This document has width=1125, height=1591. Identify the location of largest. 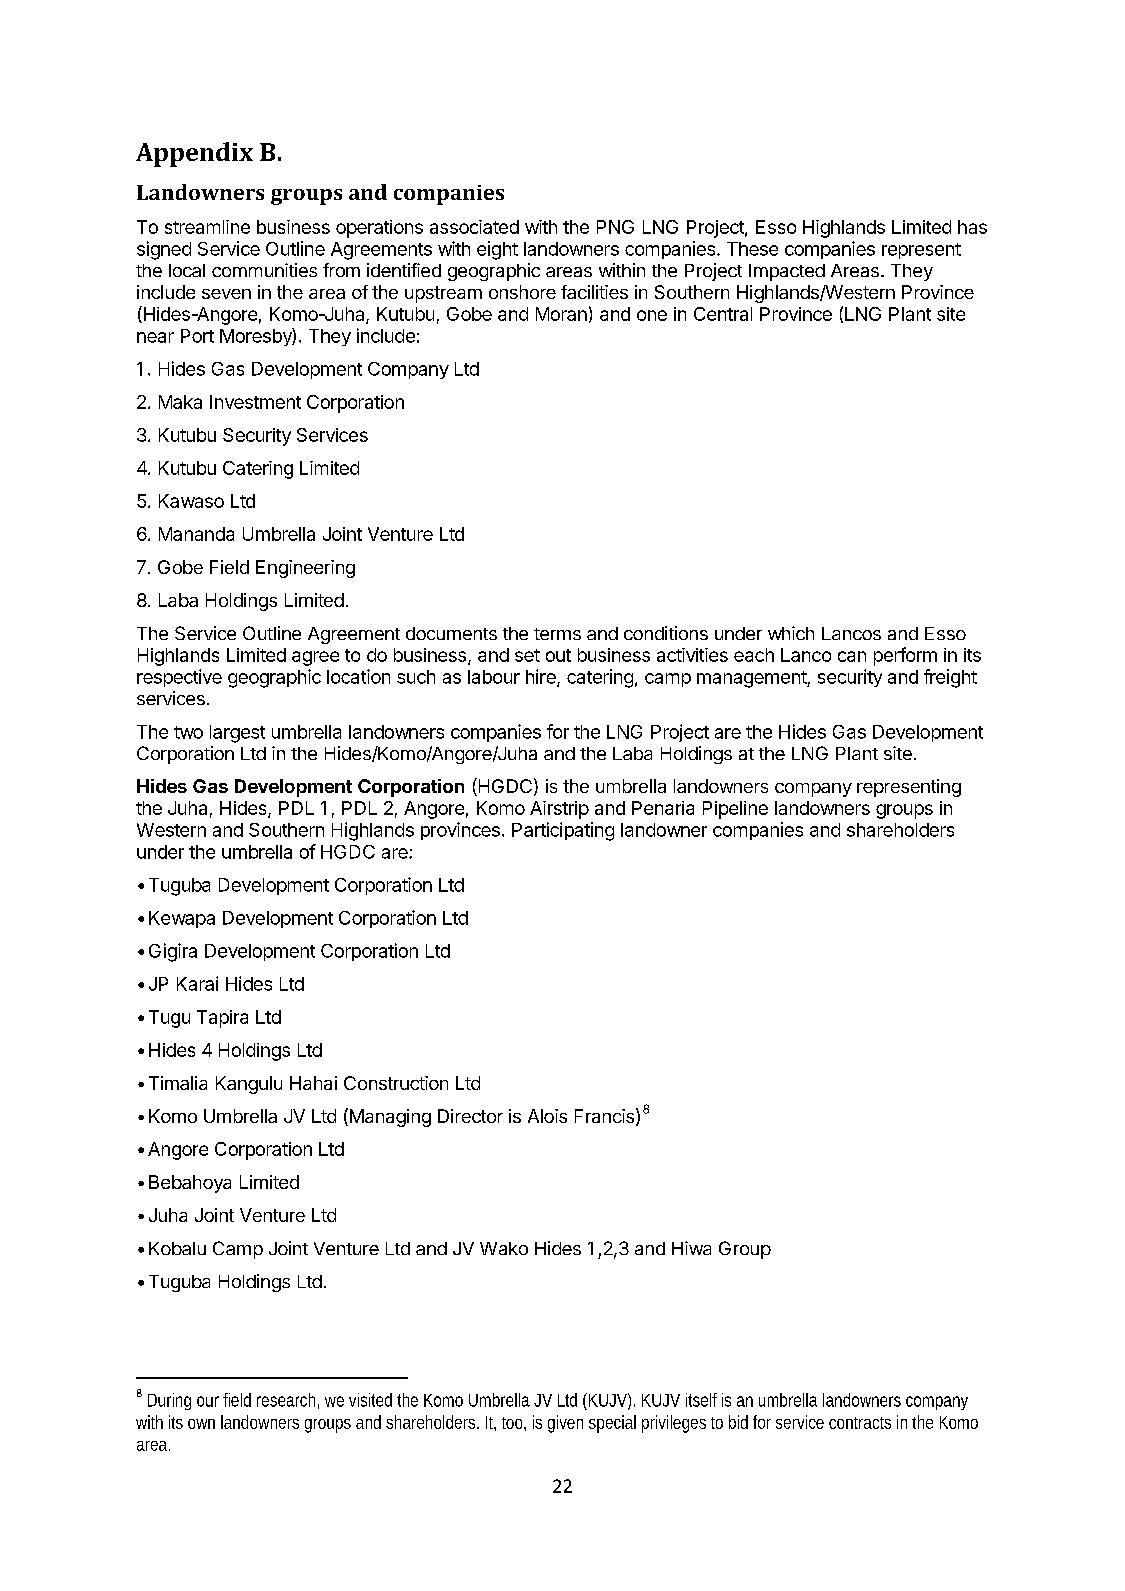
(237, 734).
